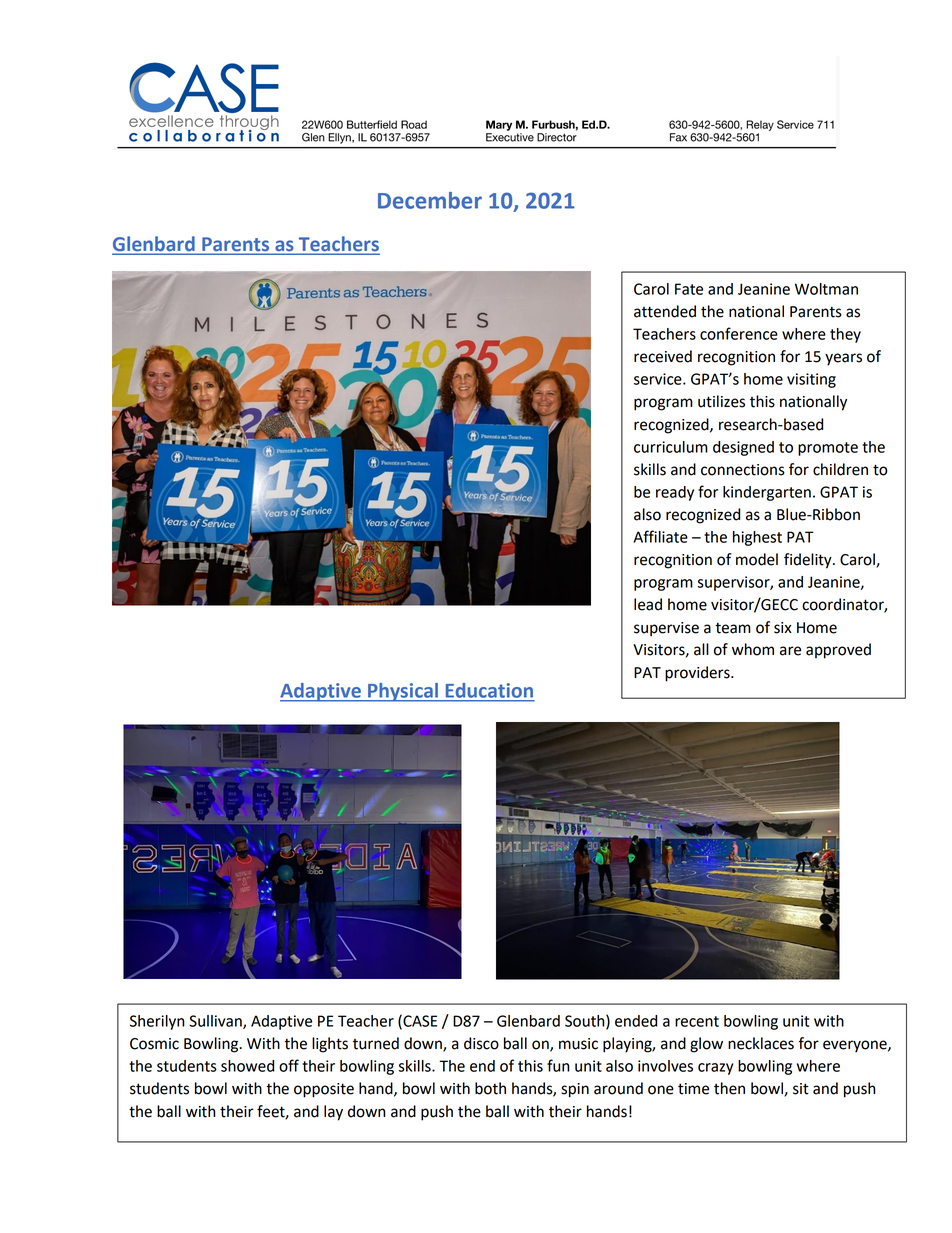  I want to click on disco, so click(481, 1043).
